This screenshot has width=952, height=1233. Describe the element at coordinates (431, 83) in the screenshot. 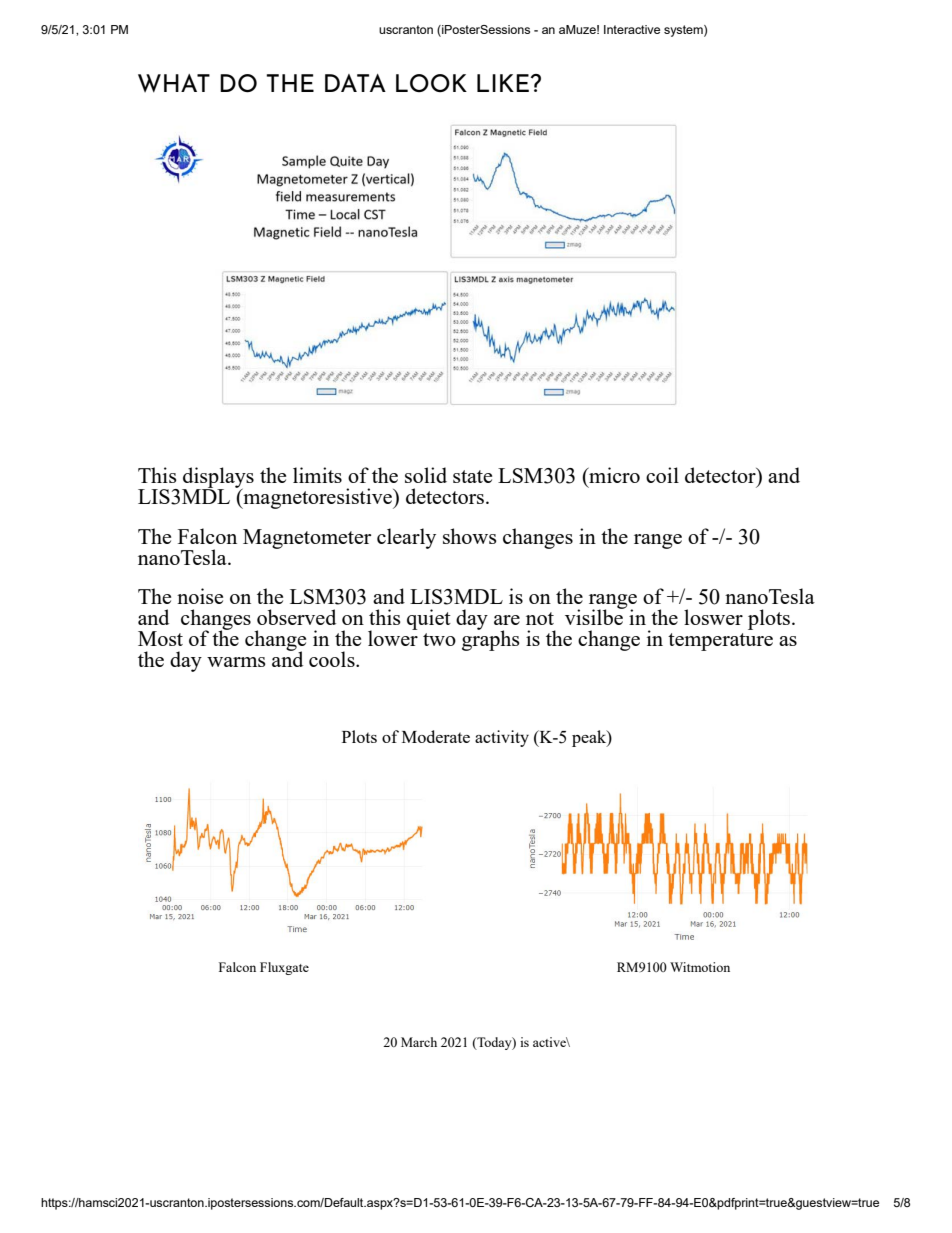

I see `LOOK` at that location.
